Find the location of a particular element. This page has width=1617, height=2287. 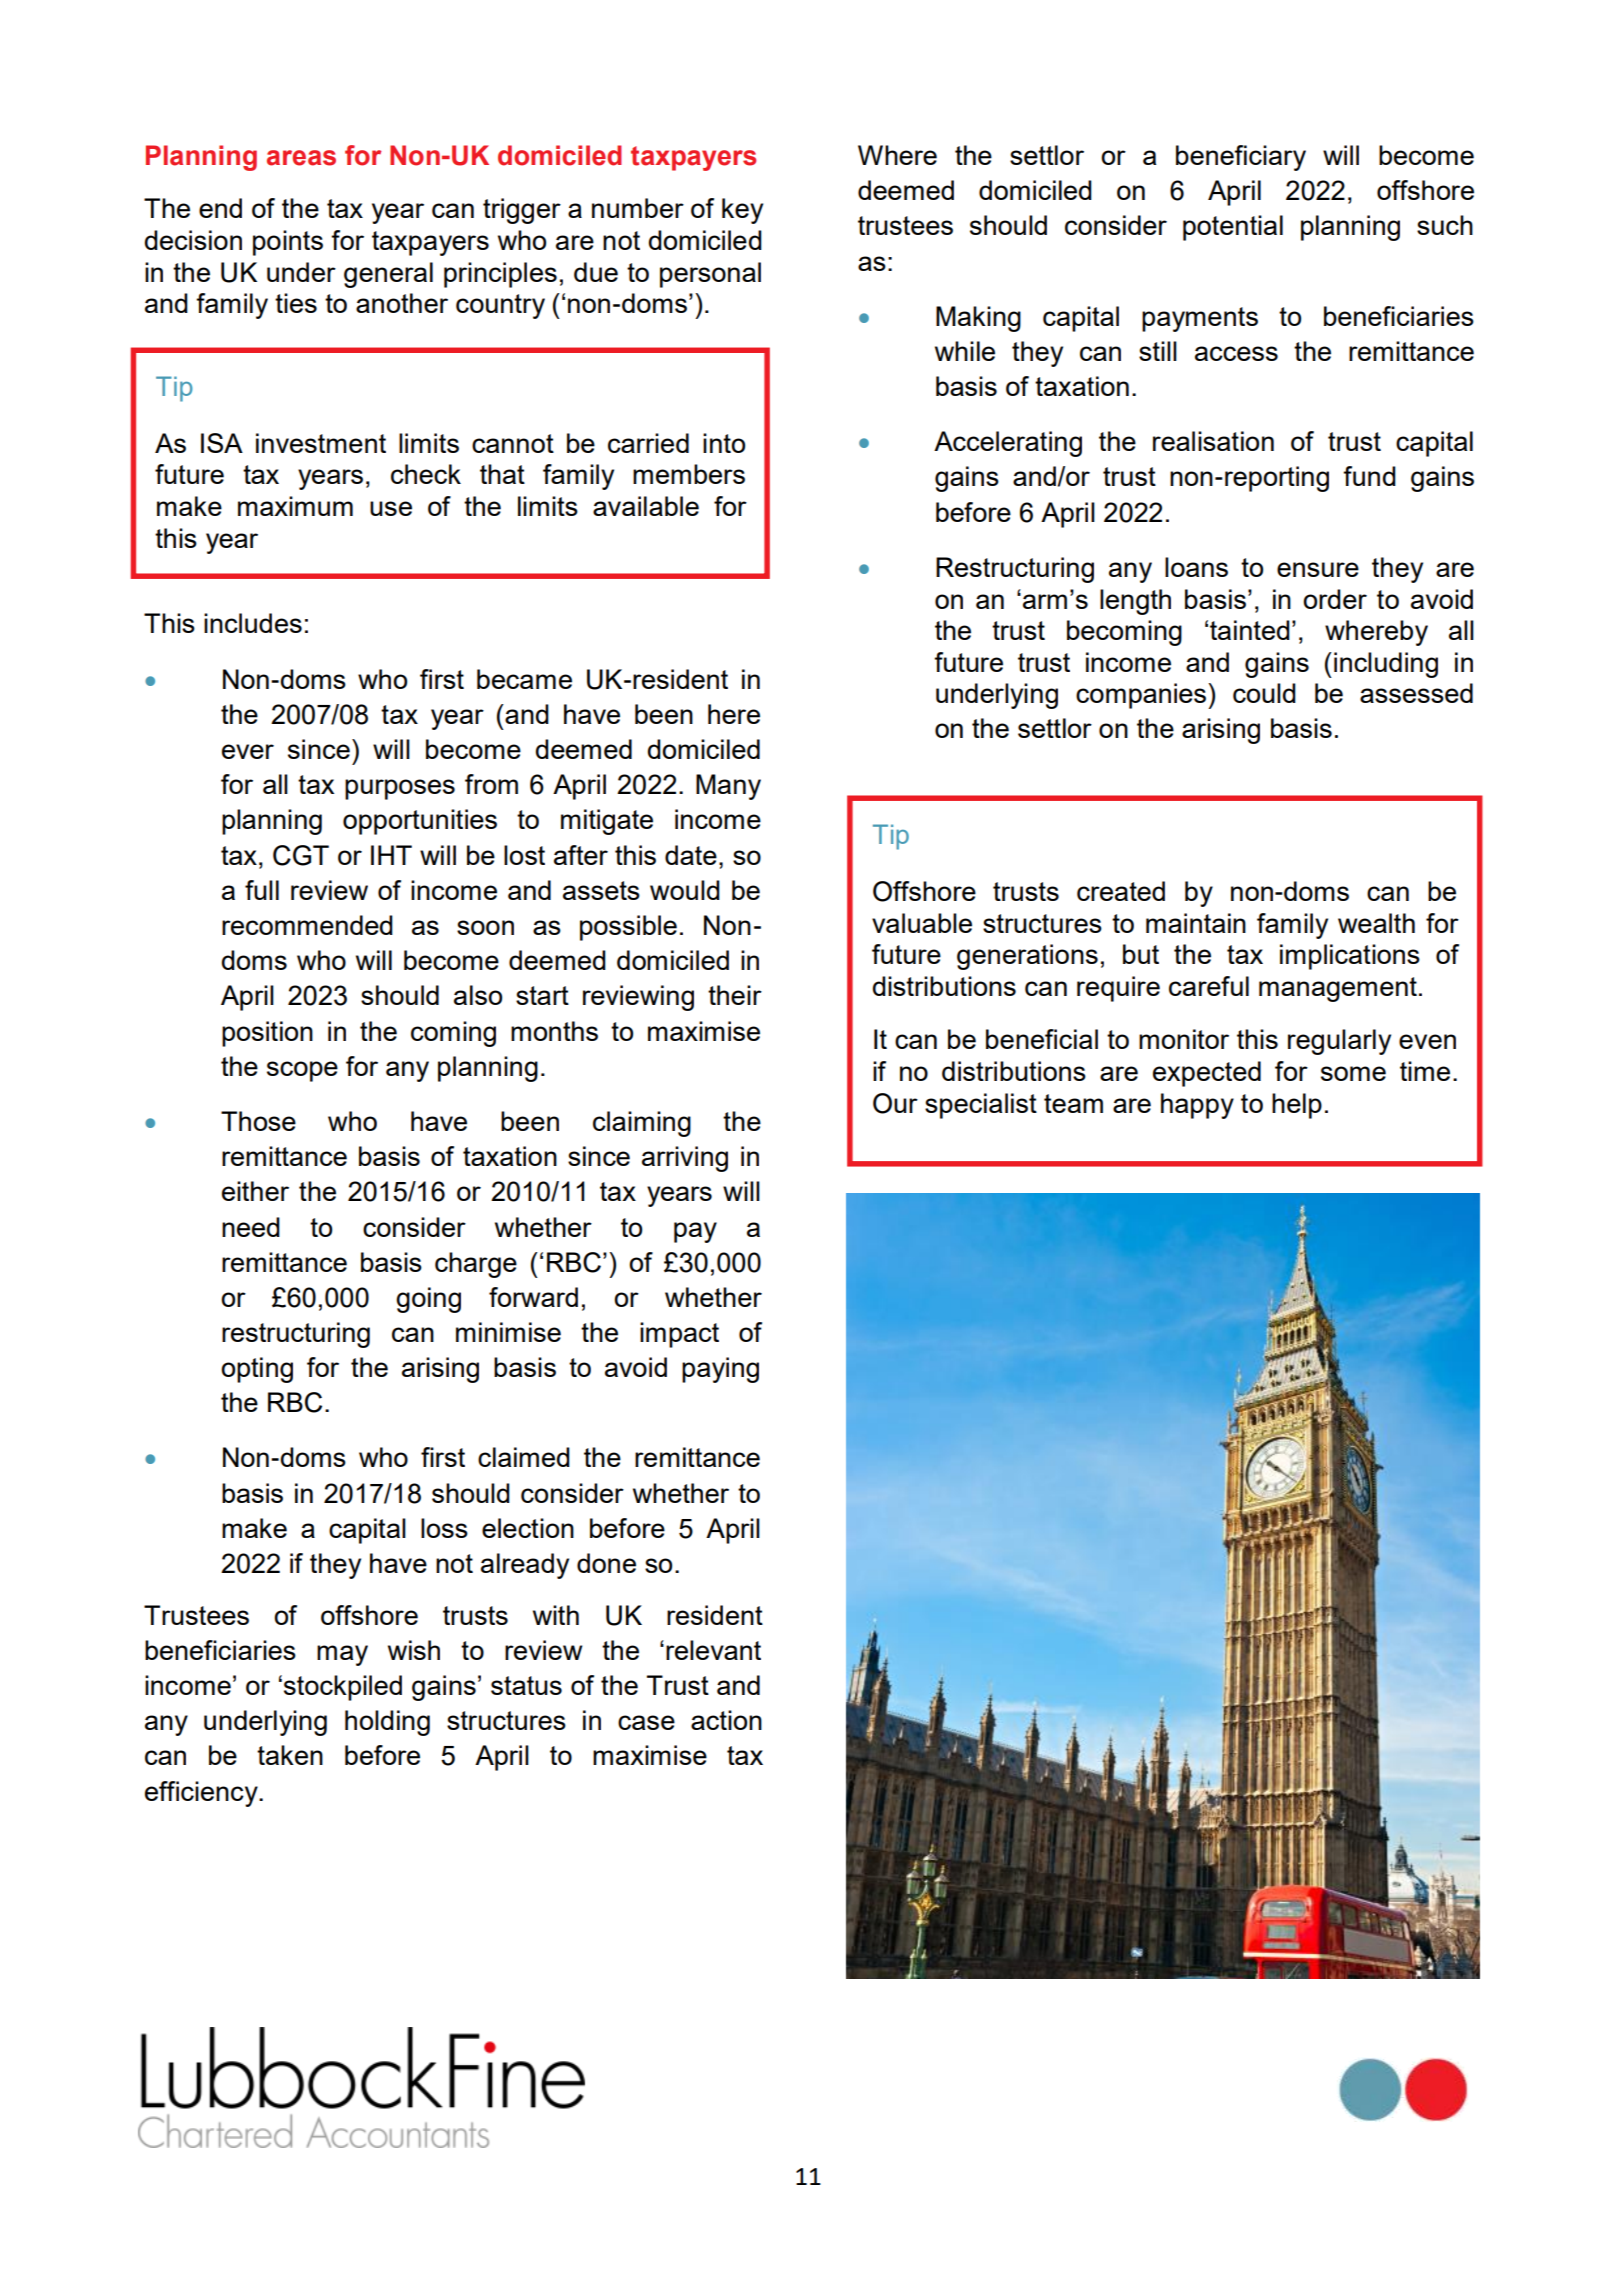

key is located at coordinates (742, 211).
